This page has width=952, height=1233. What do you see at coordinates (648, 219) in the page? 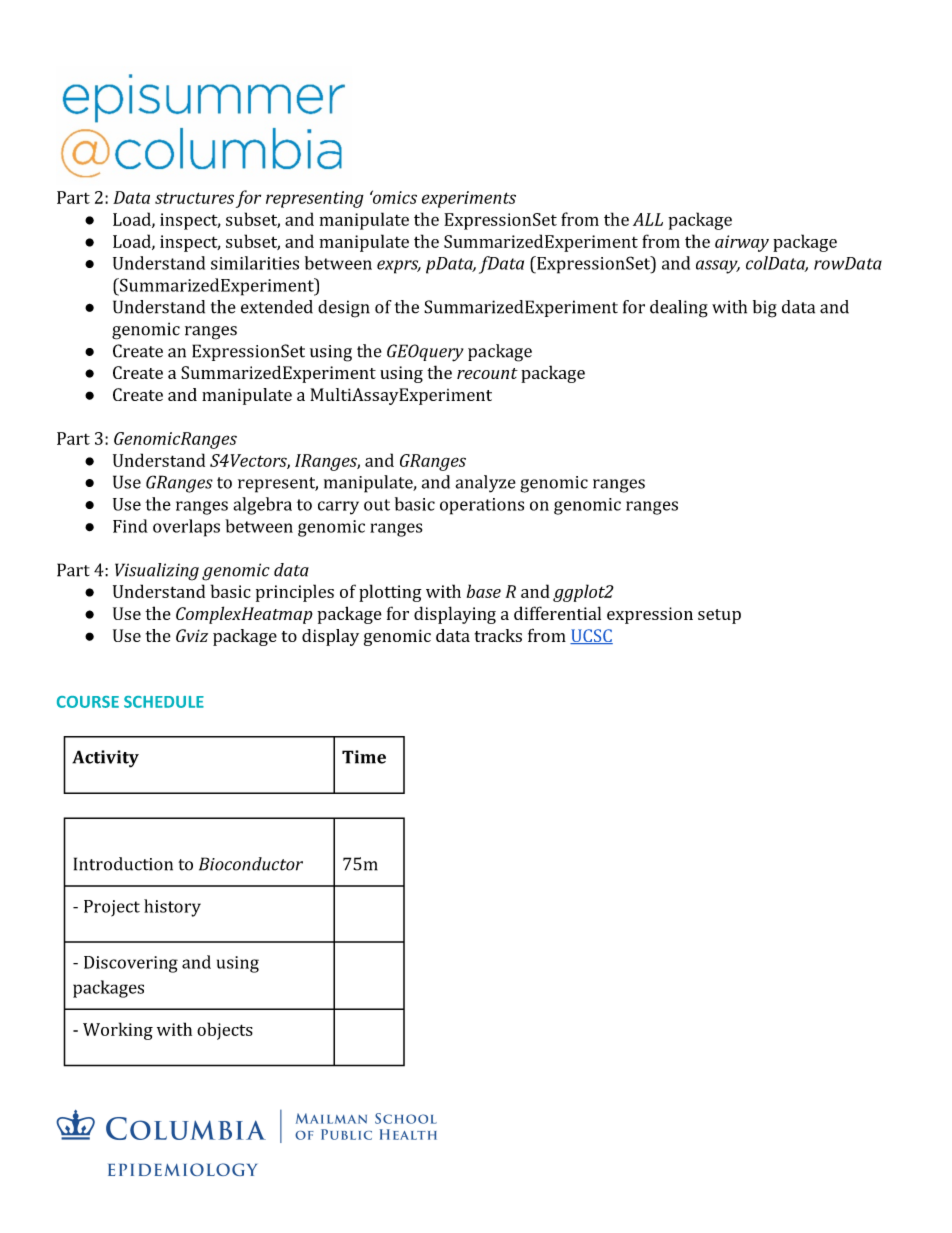
I see `ALL` at bounding box center [648, 219].
